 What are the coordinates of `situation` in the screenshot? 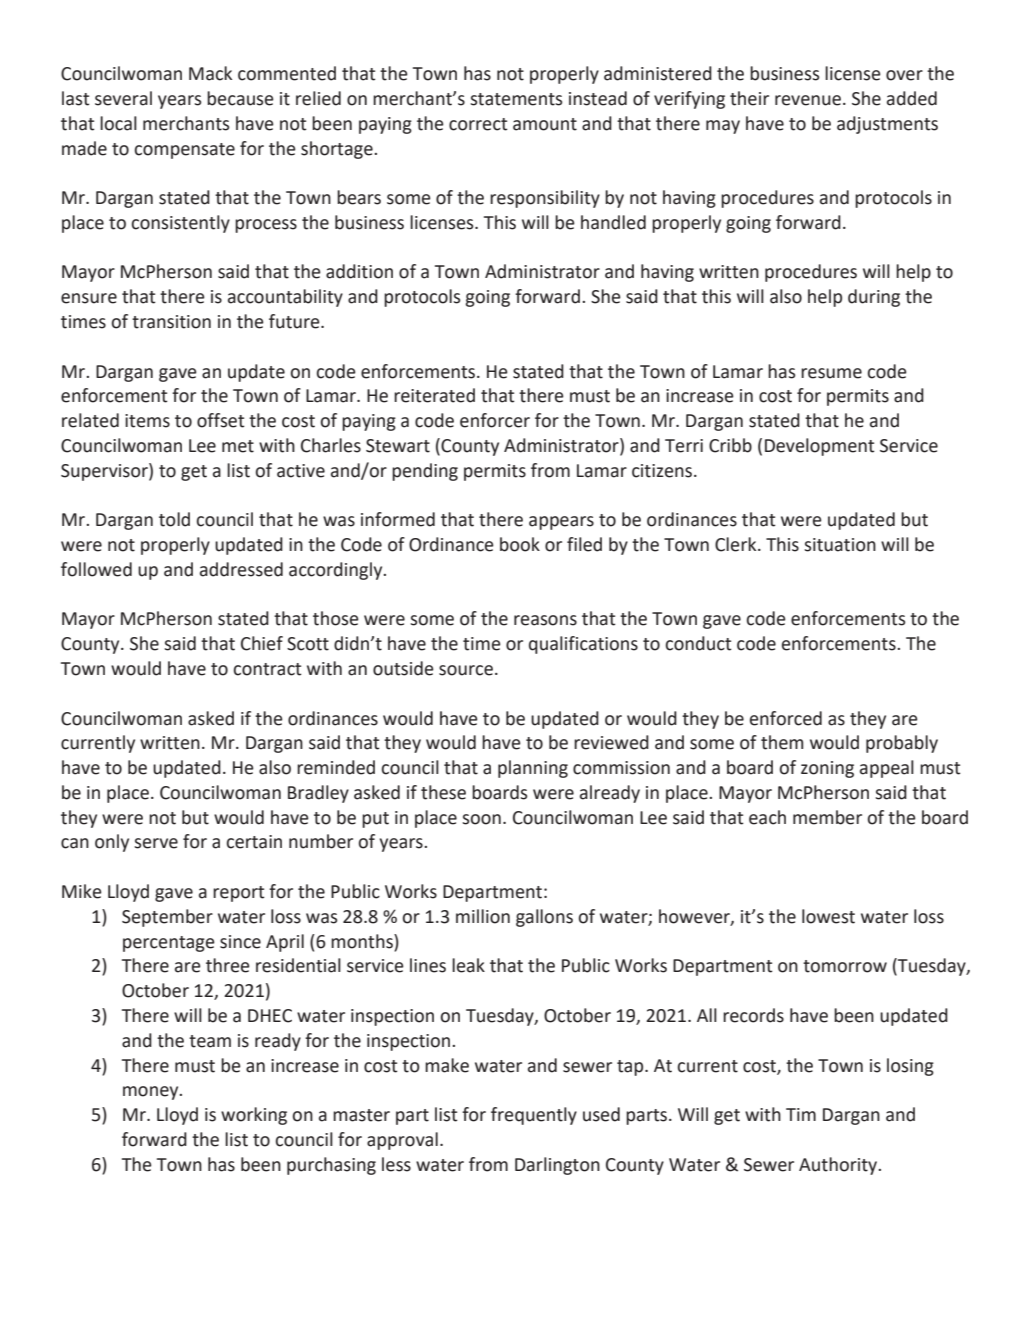 It's located at (840, 545).
